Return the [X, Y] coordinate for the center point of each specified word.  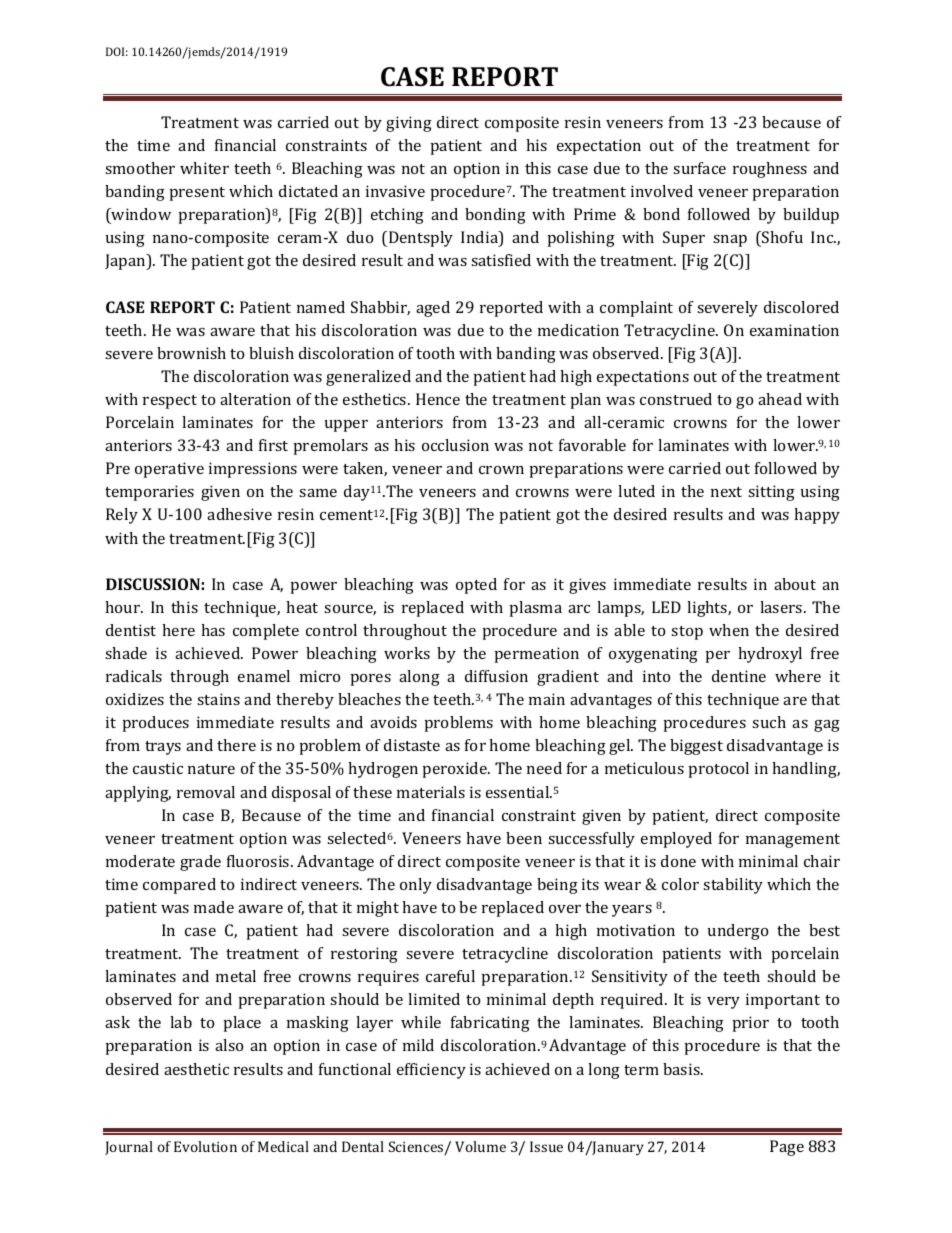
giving [409, 124]
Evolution [205, 1146]
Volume [480, 1146]
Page [787, 1148]
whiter [204, 168]
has [213, 630]
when [729, 630]
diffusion [496, 676]
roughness [770, 170]
